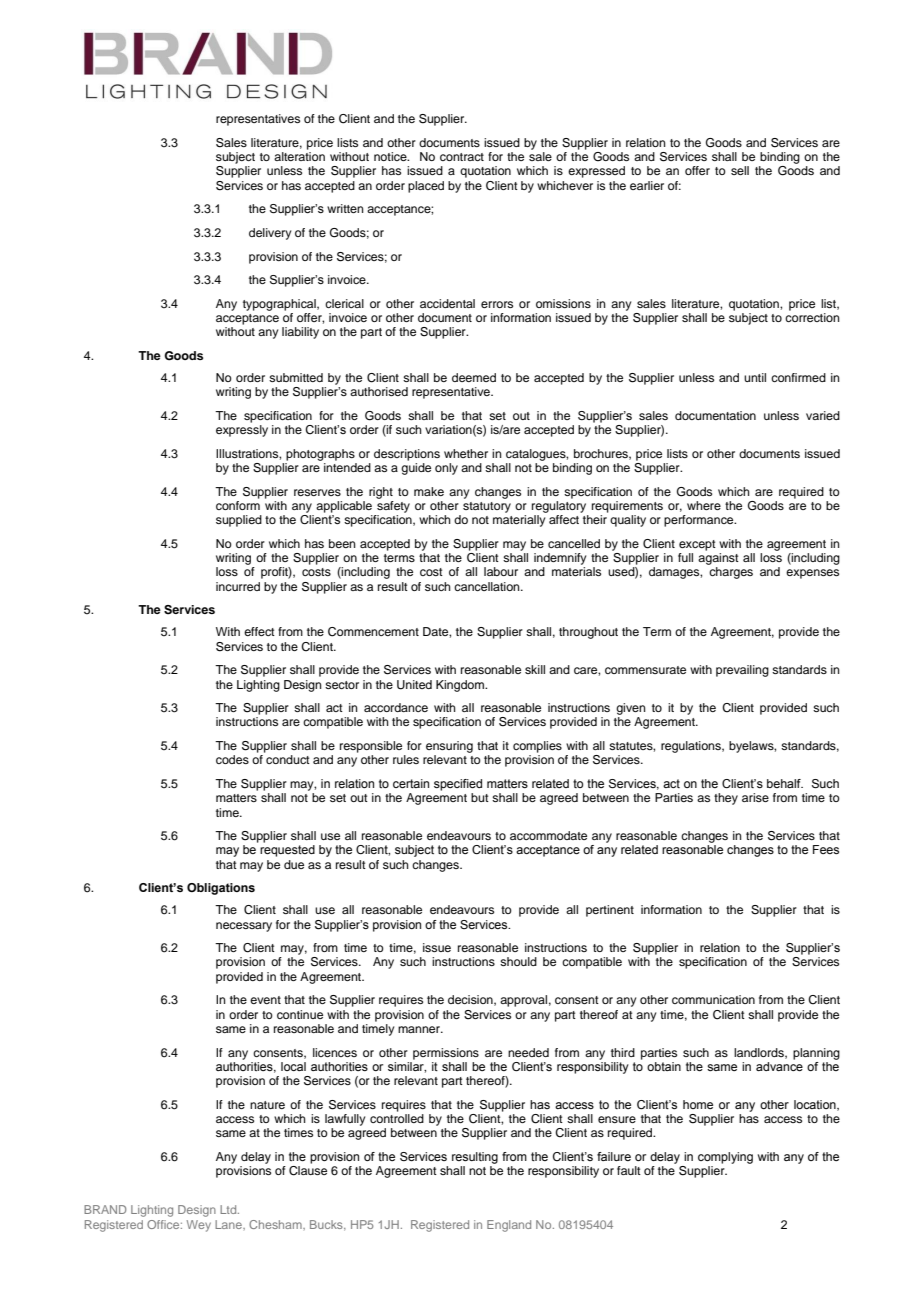 The width and height of the screenshot is (924, 1307). I want to click on complying, so click(725, 1158).
